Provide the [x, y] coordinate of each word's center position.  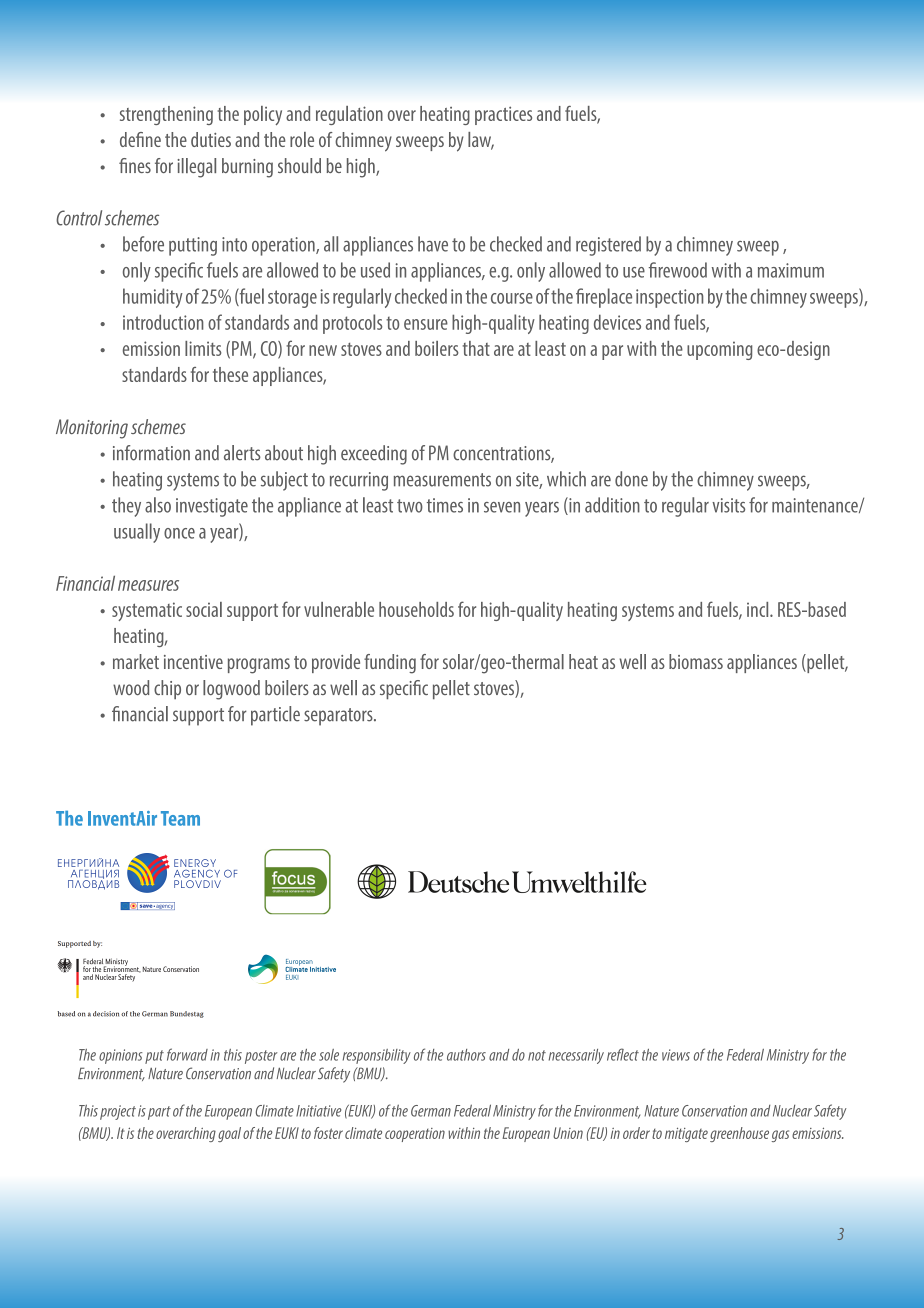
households [416, 609]
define [140, 139]
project [118, 1112]
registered [608, 246]
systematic [147, 611]
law [481, 141]
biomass [696, 661]
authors [466, 1055]
